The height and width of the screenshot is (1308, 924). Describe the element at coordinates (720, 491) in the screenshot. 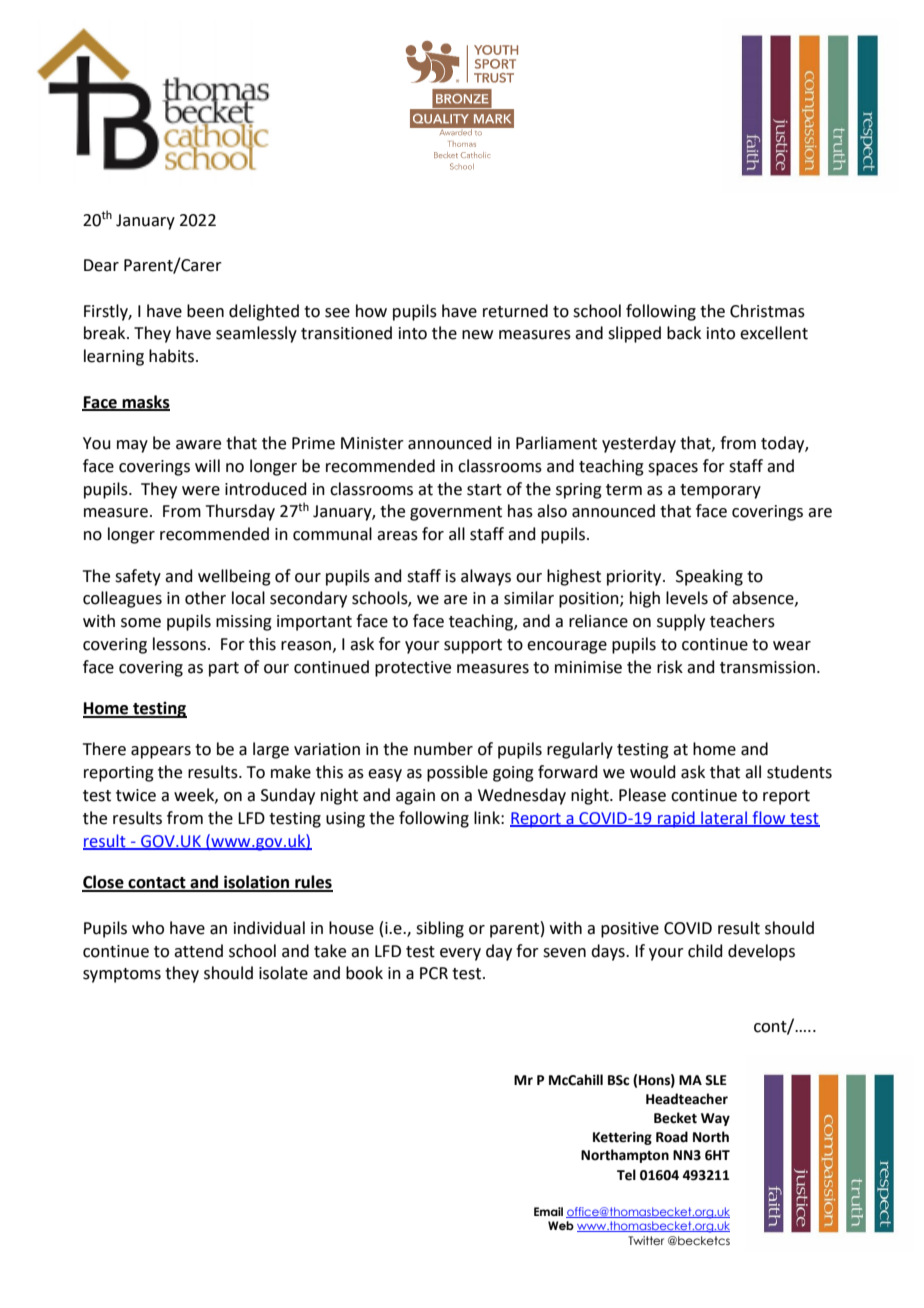

I see `temporary` at that location.
